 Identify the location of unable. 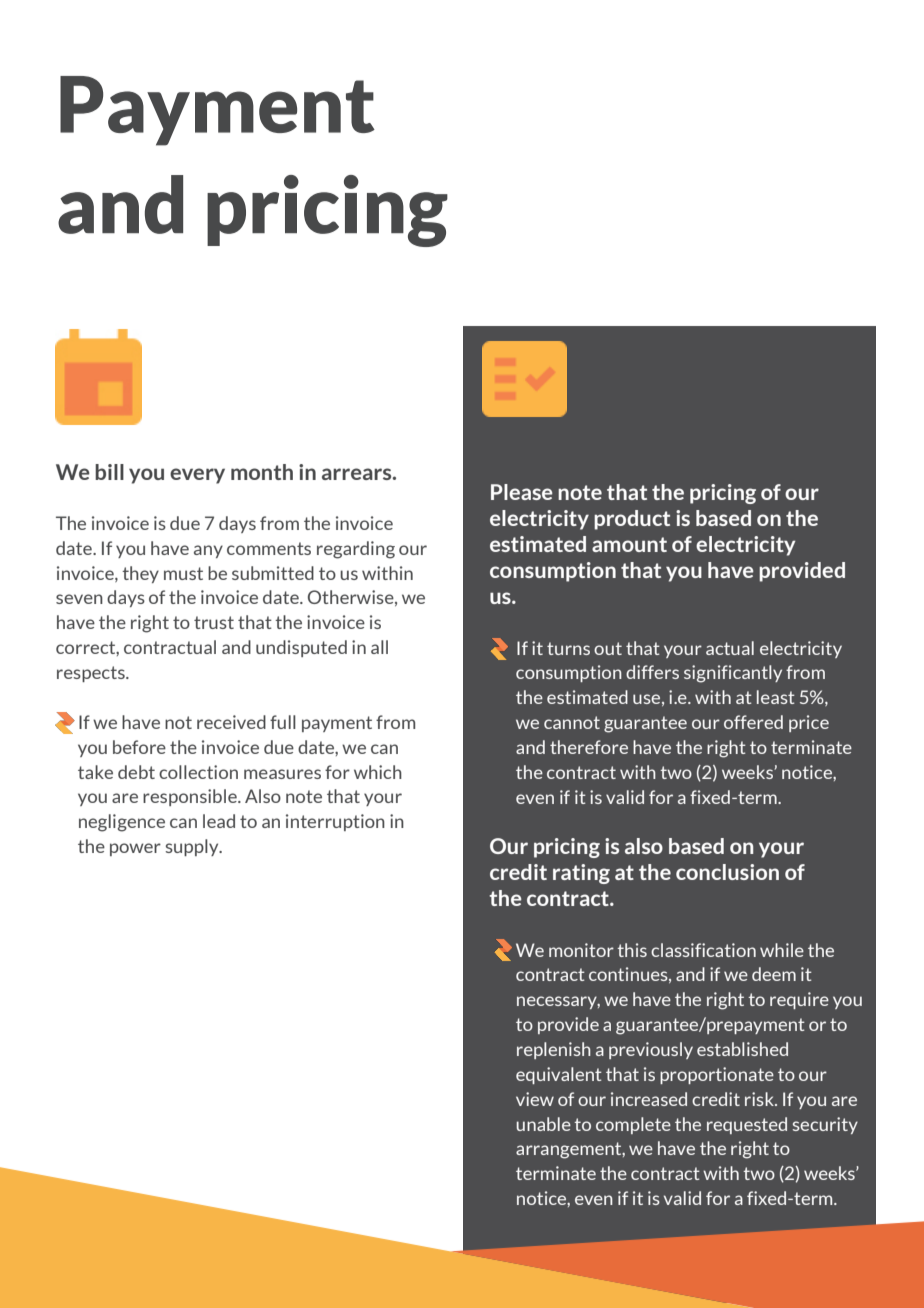
(543, 1124).
